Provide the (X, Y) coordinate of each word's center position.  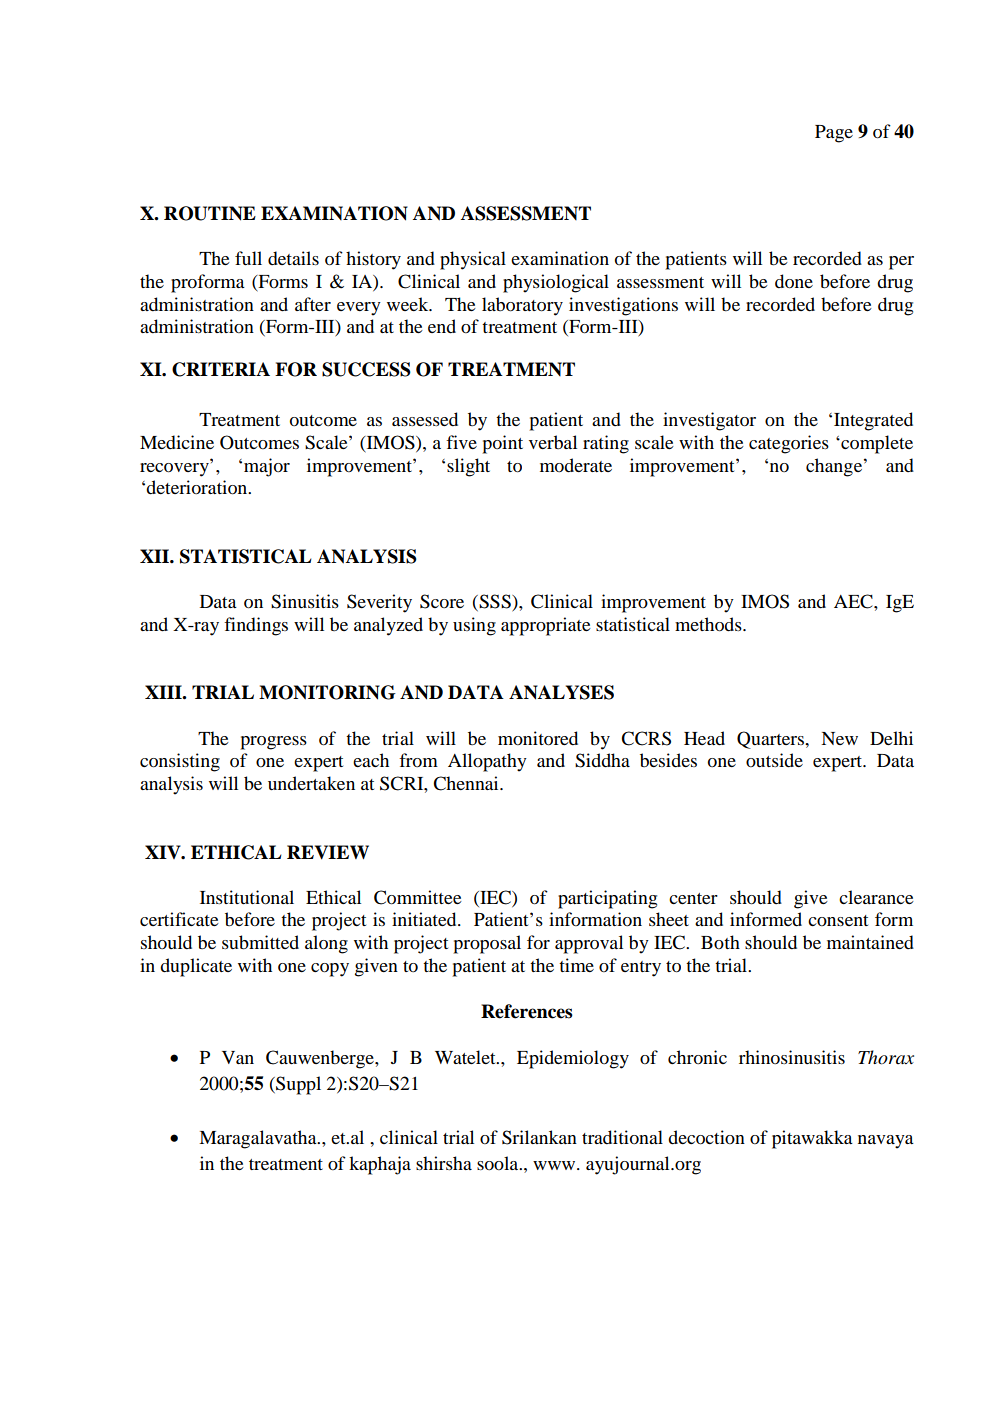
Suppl (297, 1085)
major (267, 467)
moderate (576, 465)
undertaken (311, 783)
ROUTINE (210, 213)
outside (774, 760)
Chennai (467, 783)
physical (473, 260)
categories (789, 444)
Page (834, 134)
